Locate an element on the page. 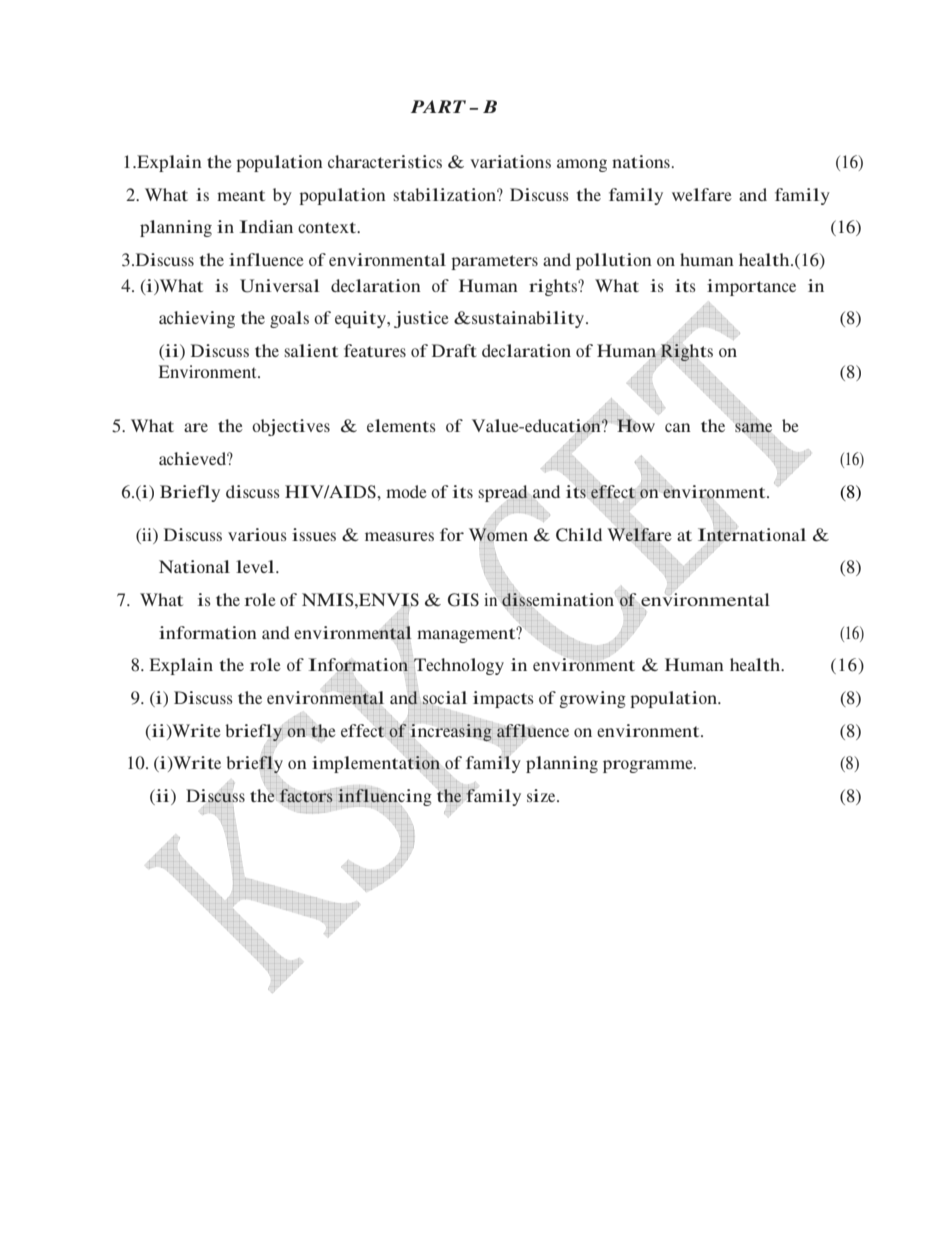 This image has height=1233, width=952. factors is located at coordinates (306, 795).
